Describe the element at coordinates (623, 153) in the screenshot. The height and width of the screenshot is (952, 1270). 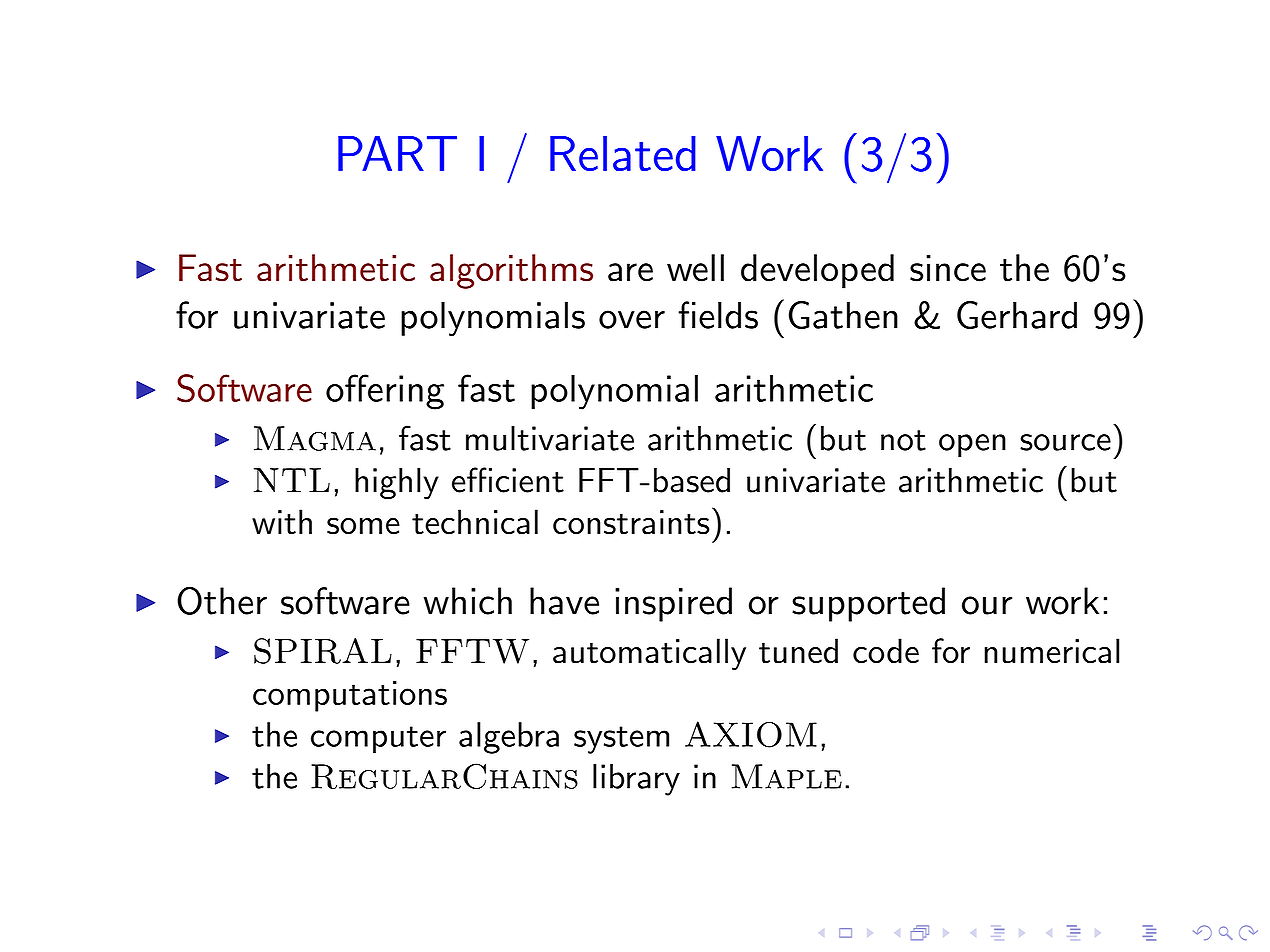
I see `Related` at that location.
